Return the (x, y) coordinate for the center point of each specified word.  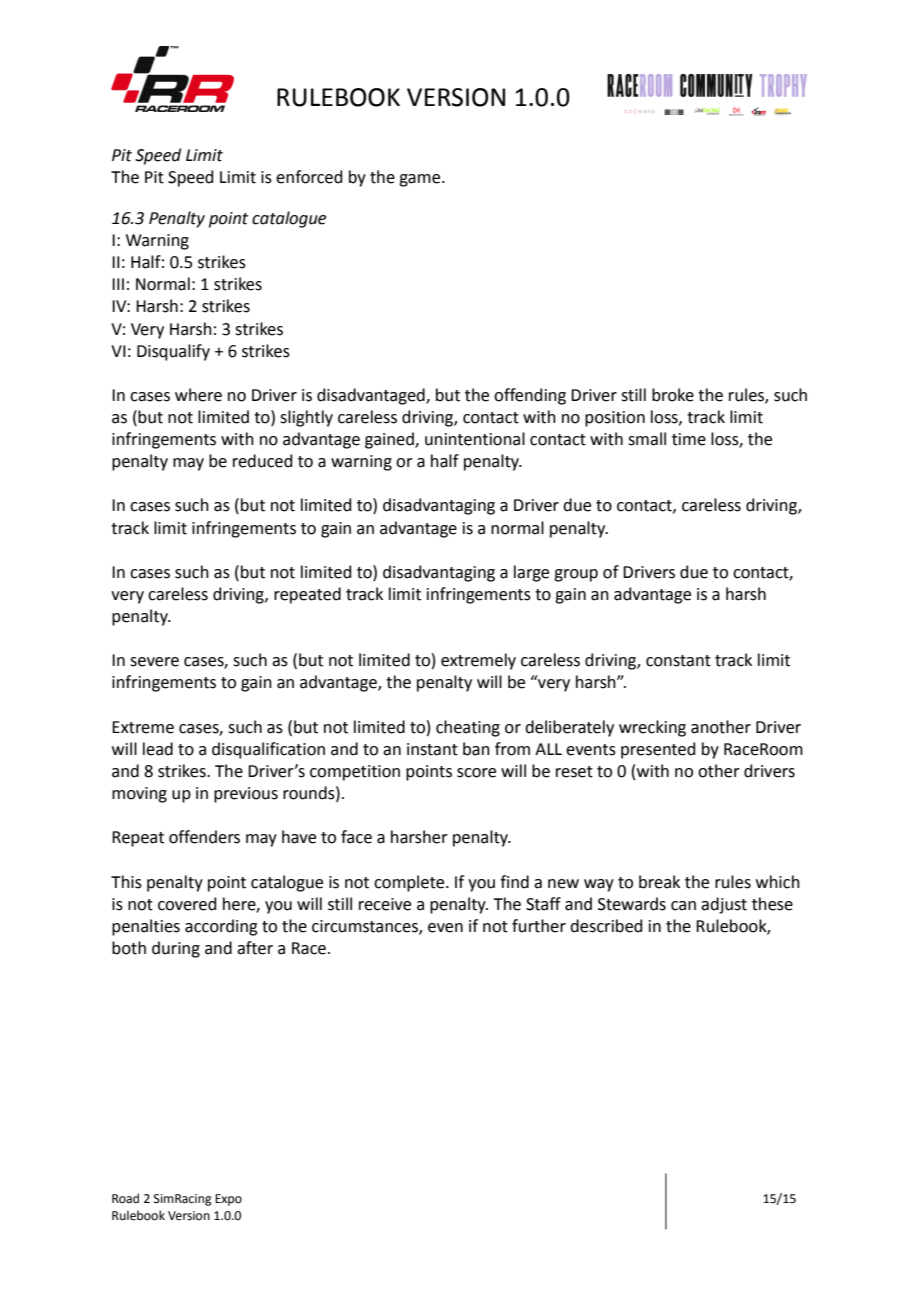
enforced (309, 177)
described (606, 926)
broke (673, 395)
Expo (228, 1200)
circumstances (366, 927)
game (421, 180)
